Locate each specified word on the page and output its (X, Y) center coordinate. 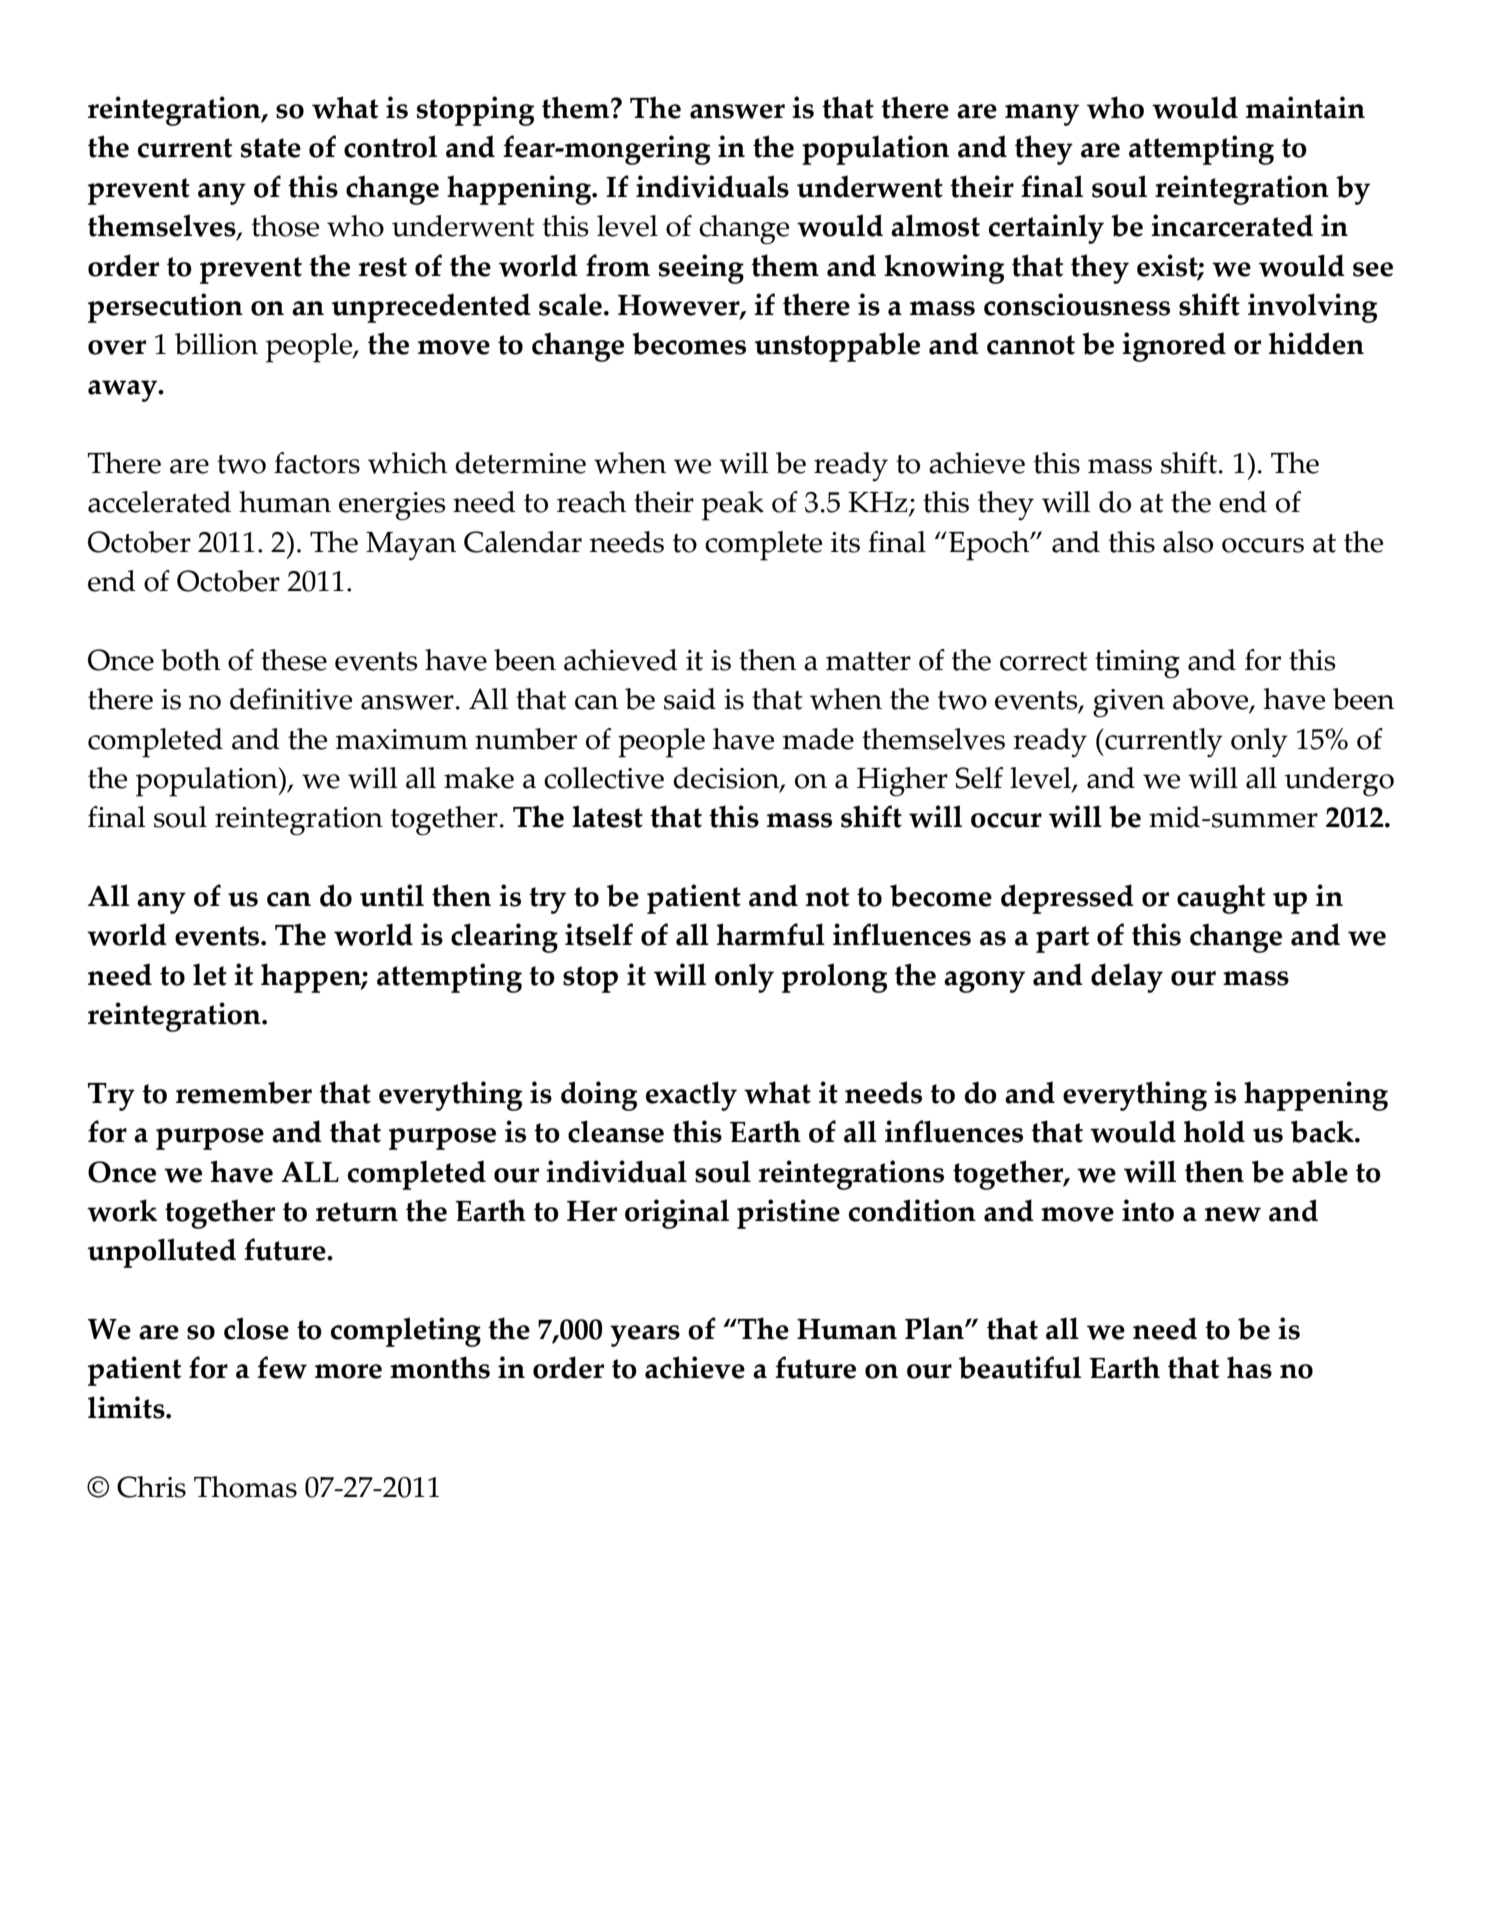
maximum (402, 739)
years (645, 1336)
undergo (1339, 782)
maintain (1305, 107)
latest (607, 816)
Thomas (245, 1487)
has (1249, 1367)
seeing (701, 269)
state (271, 148)
